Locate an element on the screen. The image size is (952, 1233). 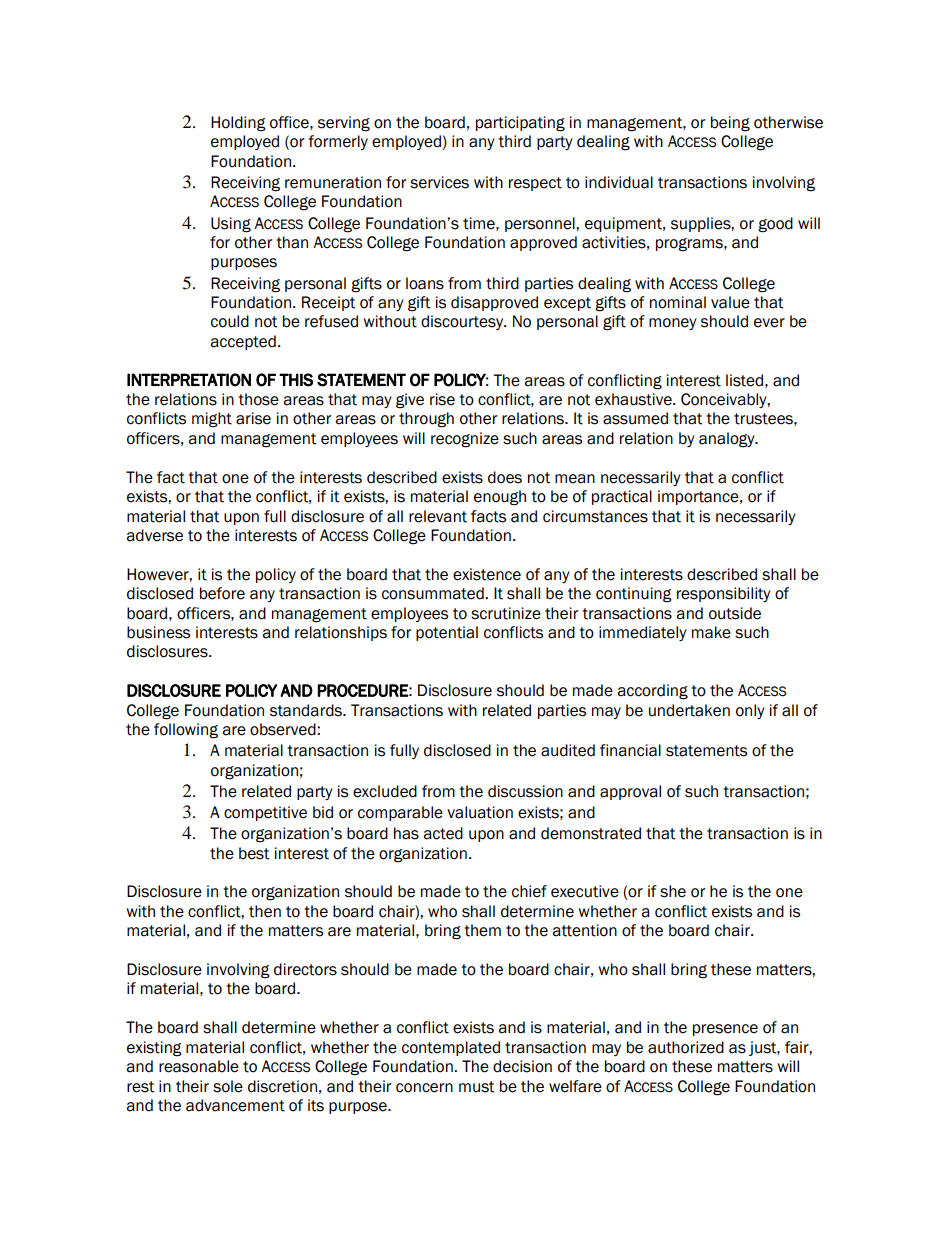
Holding is located at coordinates (238, 124).
